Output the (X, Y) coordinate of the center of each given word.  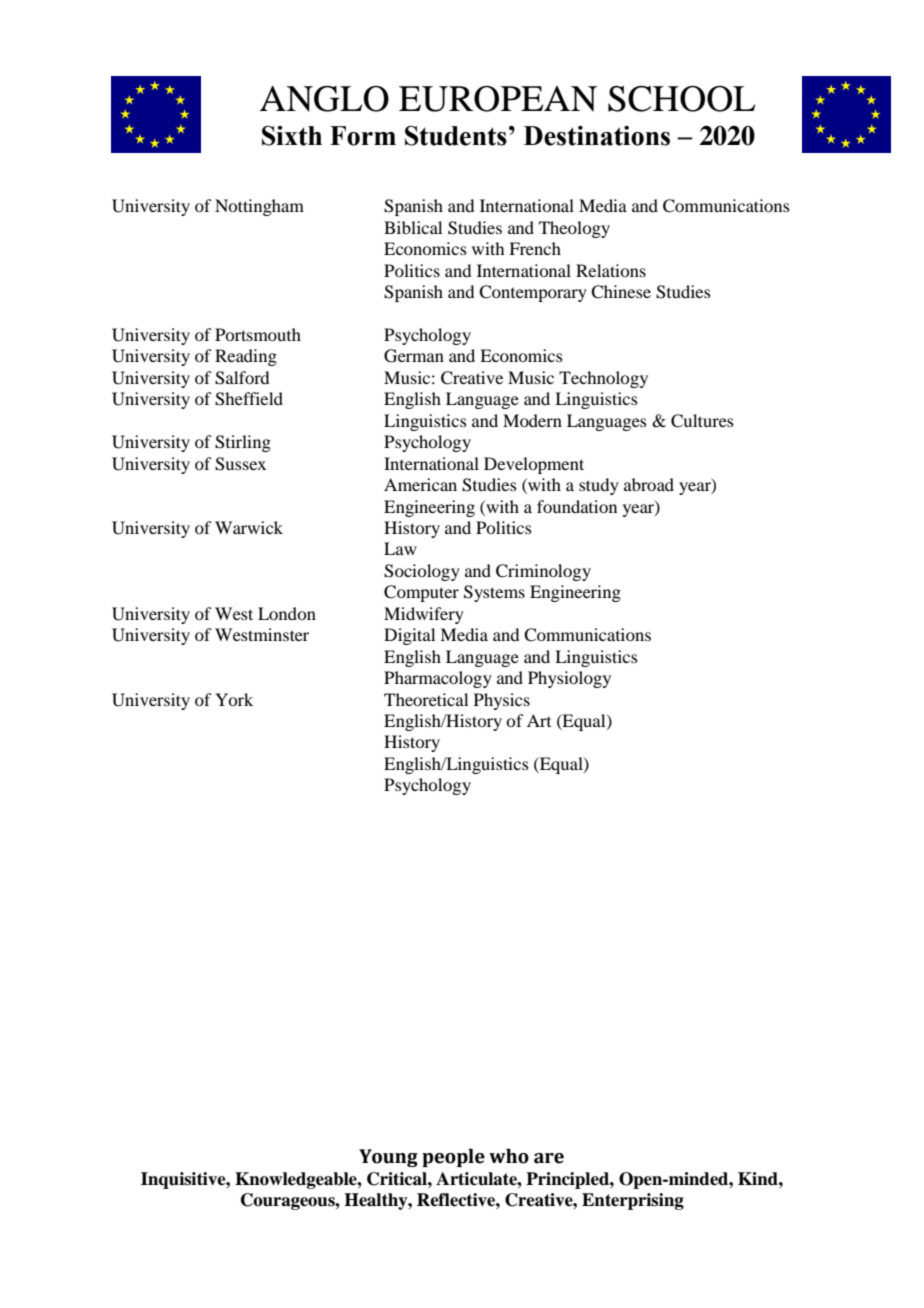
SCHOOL (681, 98)
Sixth (292, 135)
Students (456, 135)
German (414, 356)
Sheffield (249, 399)
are (549, 1158)
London (287, 613)
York (234, 699)
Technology (603, 379)
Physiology (569, 679)
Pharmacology (438, 679)
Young (388, 1158)
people (453, 1158)
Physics (502, 701)
